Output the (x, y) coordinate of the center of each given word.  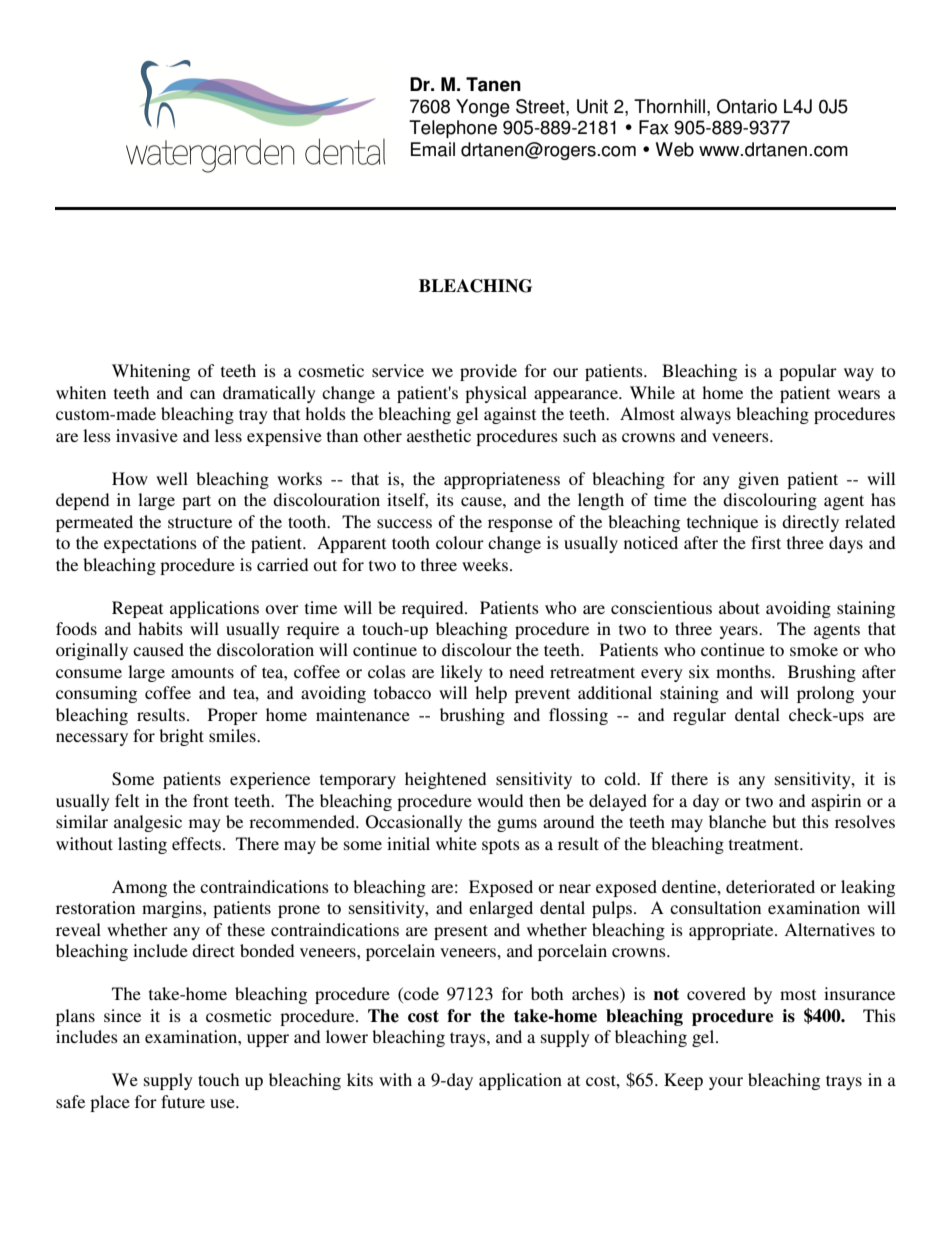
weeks (486, 564)
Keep (683, 1081)
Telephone (453, 129)
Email (433, 149)
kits (360, 1079)
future (183, 1101)
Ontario (747, 106)
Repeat (137, 609)
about (739, 607)
